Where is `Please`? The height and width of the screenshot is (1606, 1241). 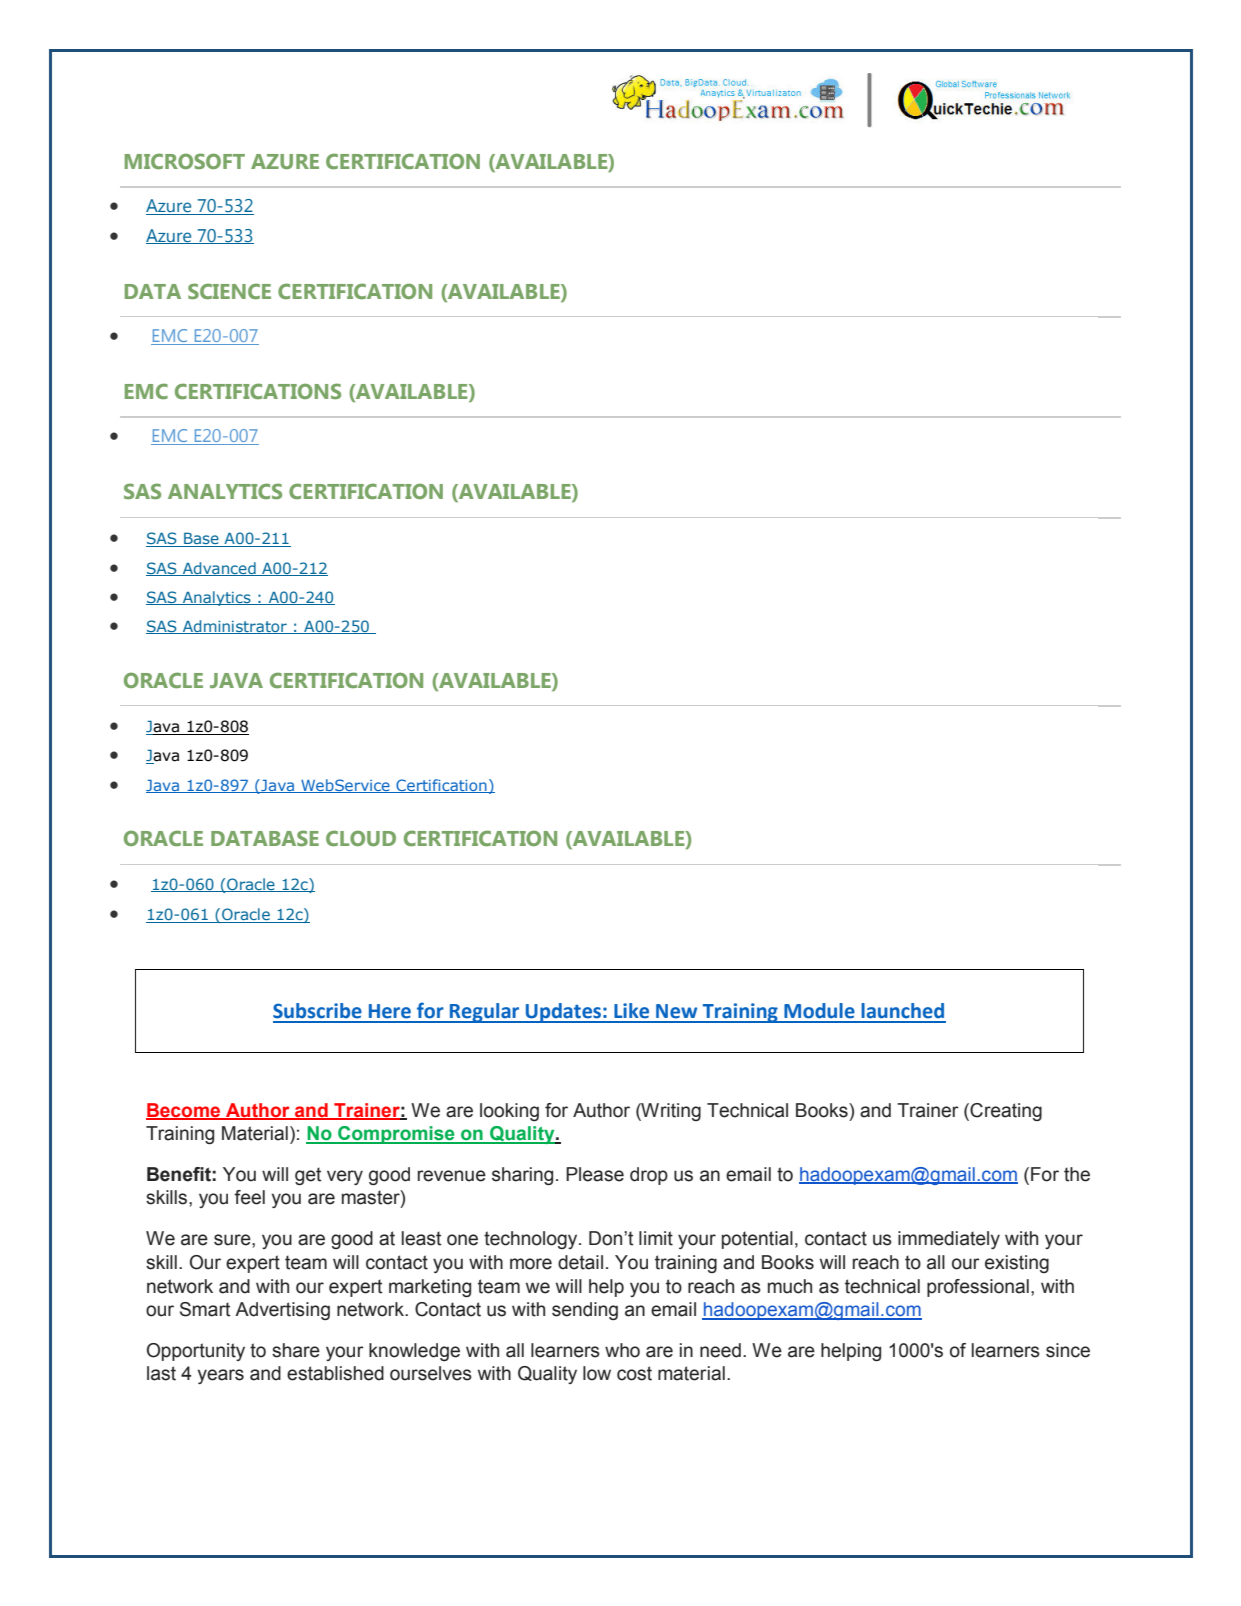 Please is located at coordinates (595, 1174).
